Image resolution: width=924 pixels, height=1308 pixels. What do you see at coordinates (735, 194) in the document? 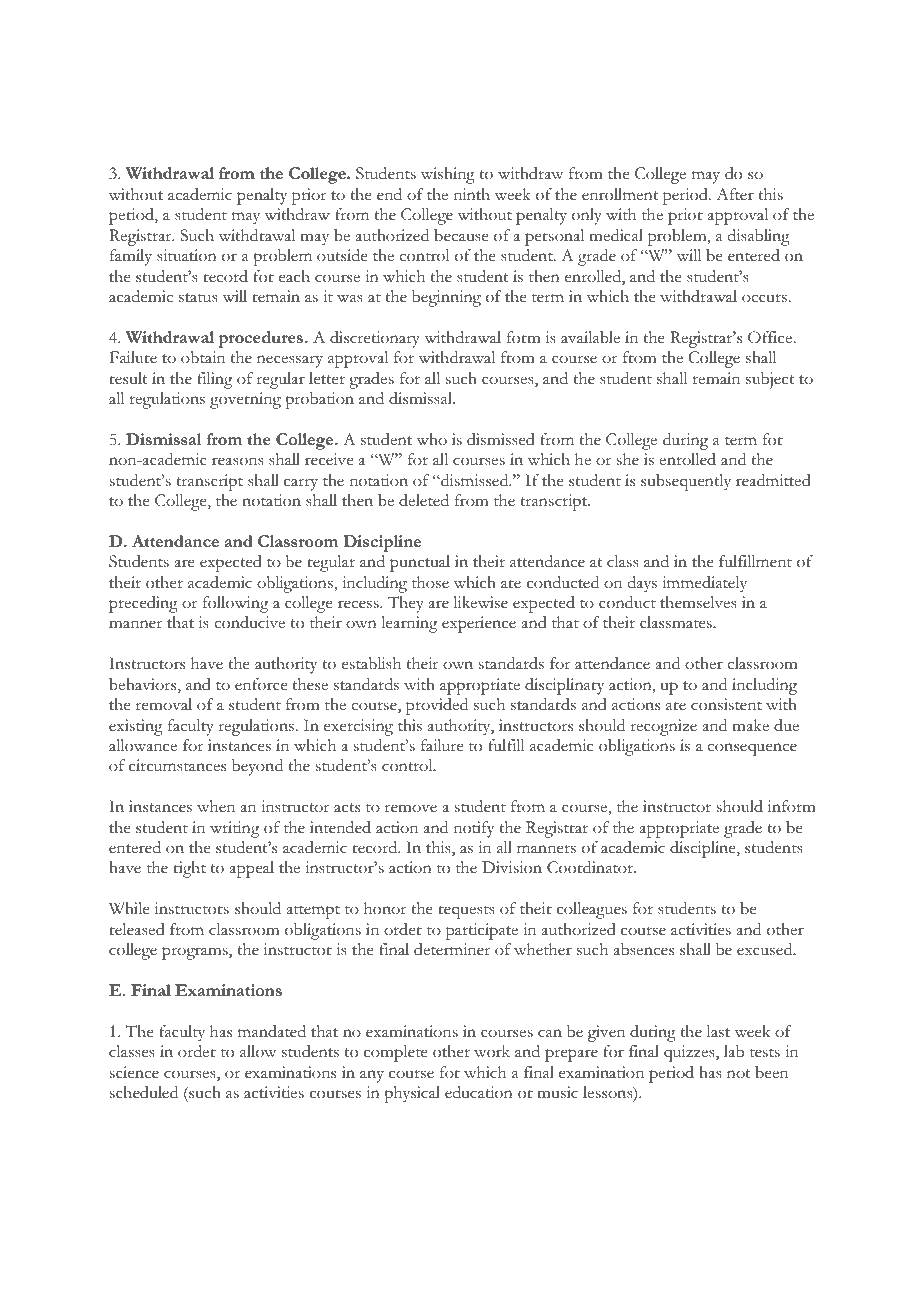
I see `After` at bounding box center [735, 194].
